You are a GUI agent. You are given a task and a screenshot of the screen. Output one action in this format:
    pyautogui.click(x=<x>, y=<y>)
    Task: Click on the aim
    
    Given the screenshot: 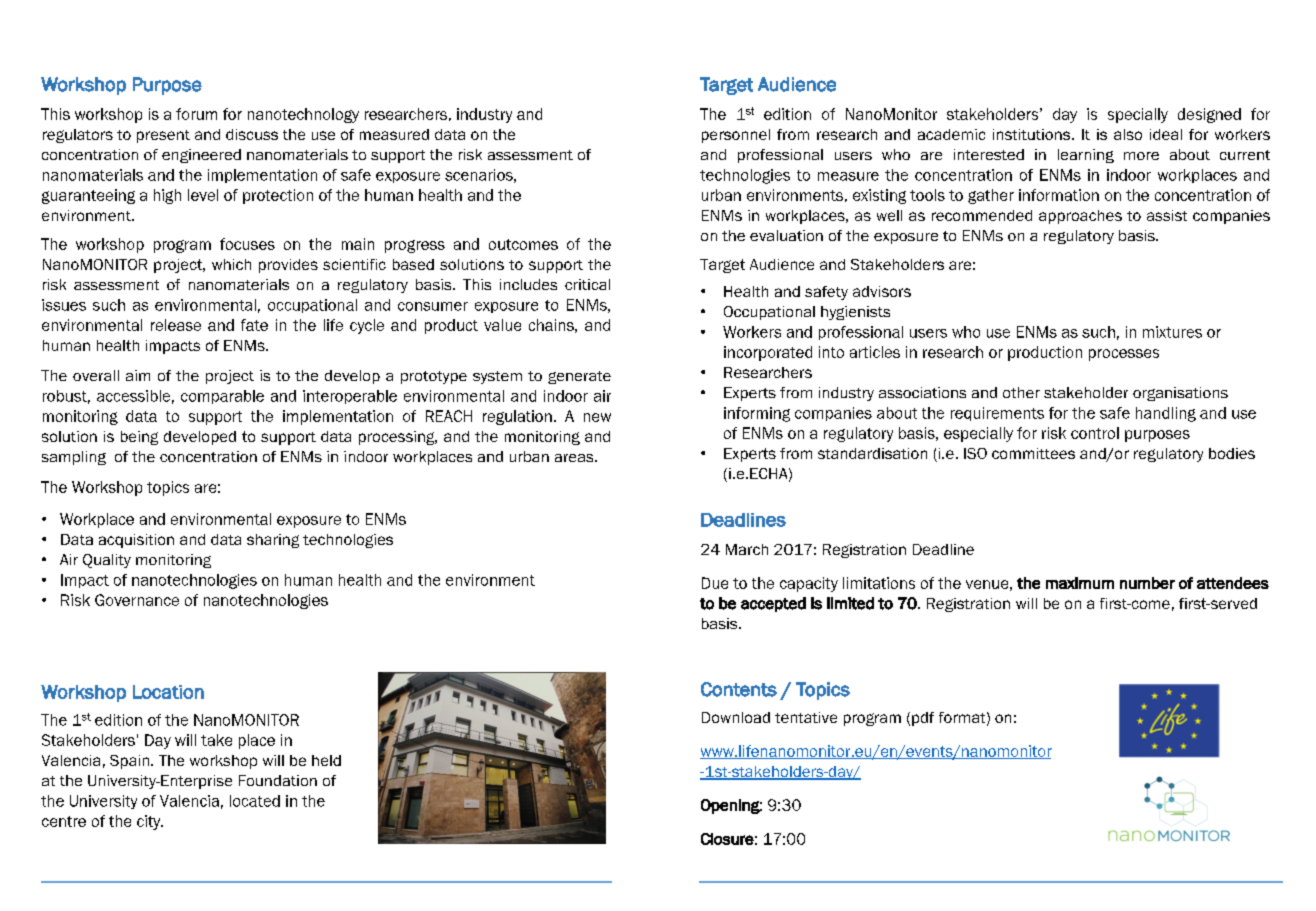 What is the action you would take?
    pyautogui.click(x=138, y=375)
